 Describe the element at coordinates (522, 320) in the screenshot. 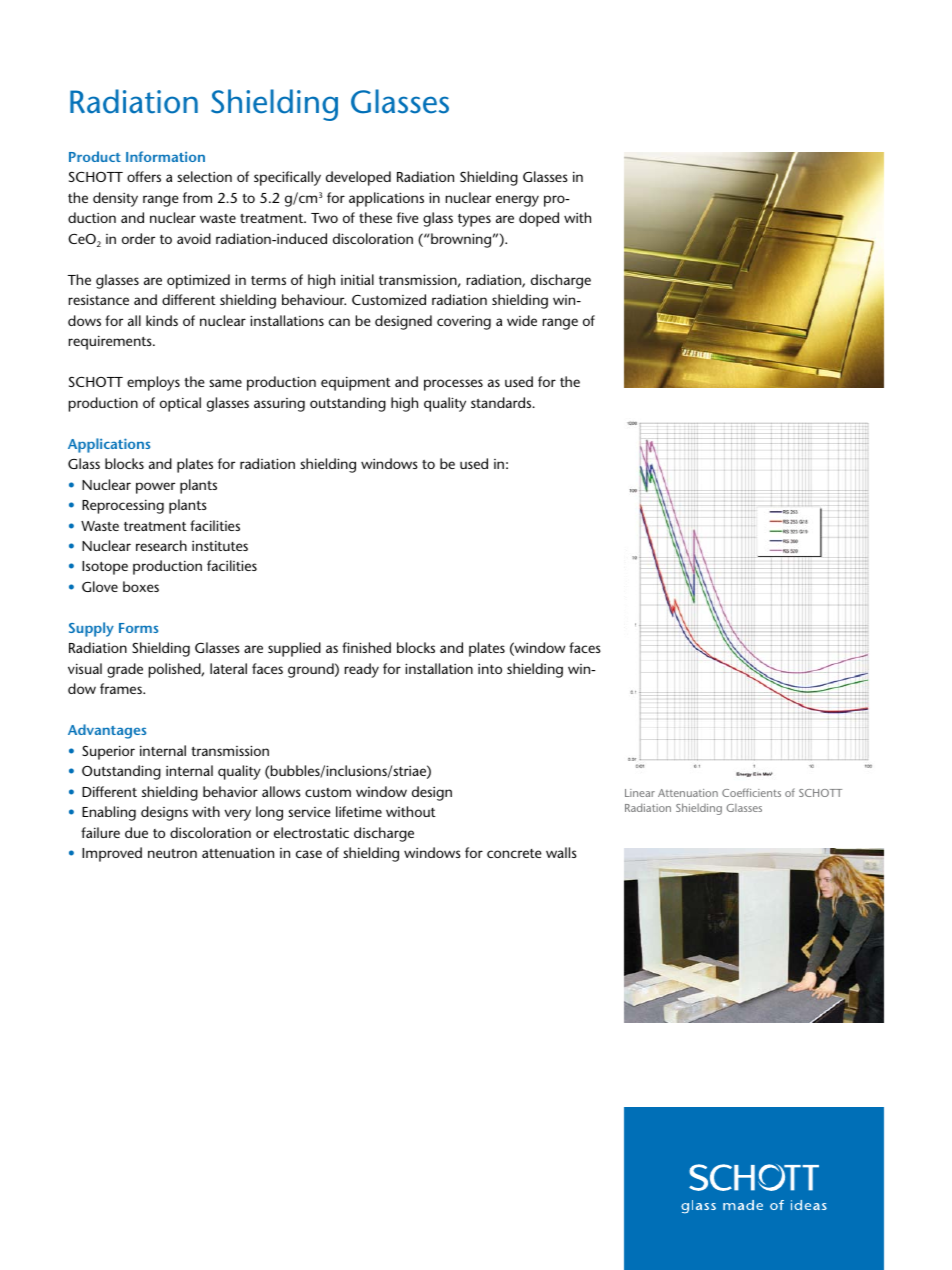

I see `wide` at that location.
